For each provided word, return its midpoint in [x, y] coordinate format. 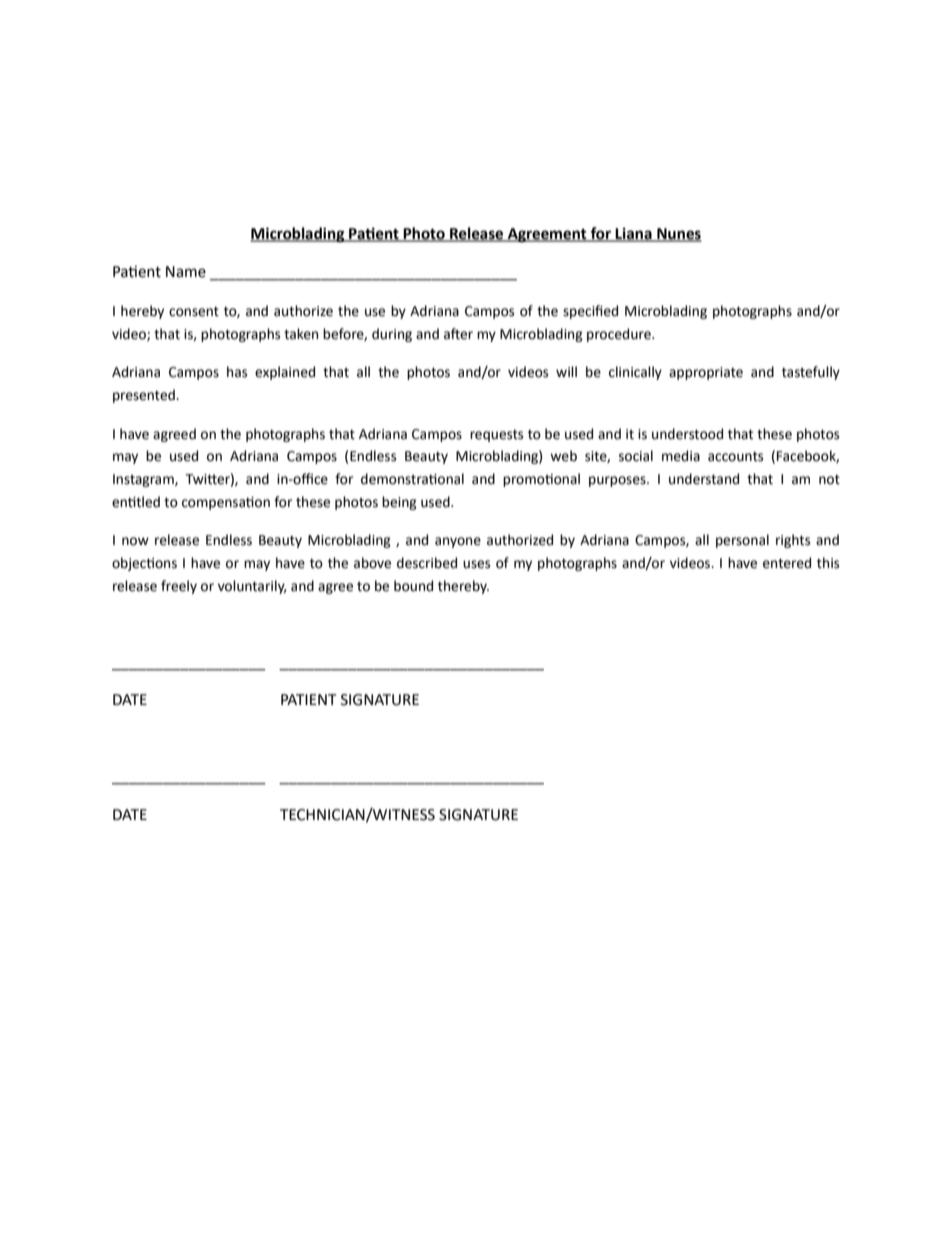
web [563, 456]
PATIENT [308, 699]
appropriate [706, 373]
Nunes [678, 235]
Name [186, 272]
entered [787, 563]
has [237, 372]
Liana [634, 235]
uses [476, 564]
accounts [735, 457]
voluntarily [252, 587]
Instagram [144, 480]
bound [413, 586]
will [566, 371]
